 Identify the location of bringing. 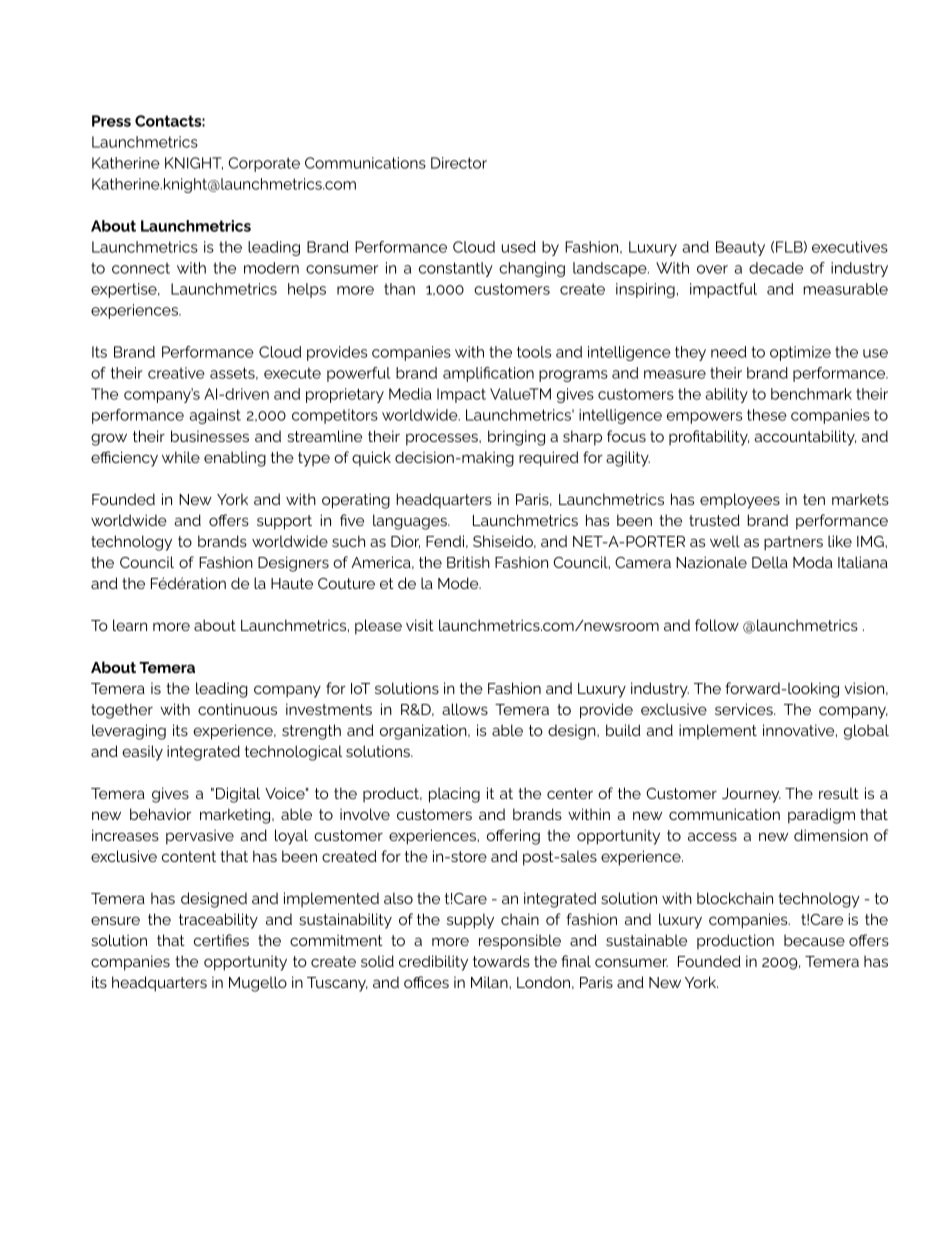
(516, 438).
